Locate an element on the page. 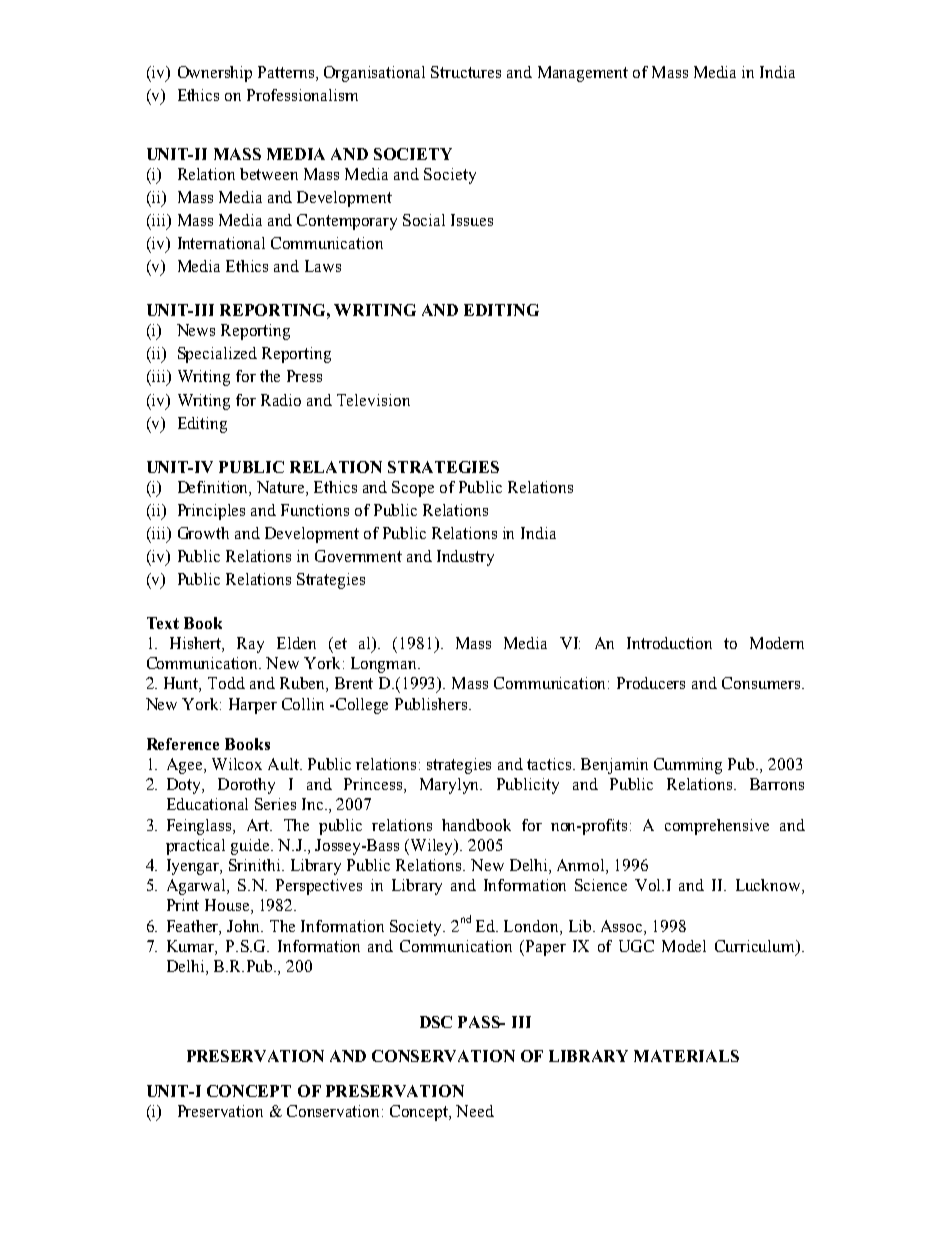  Publishers is located at coordinates (432, 704).
